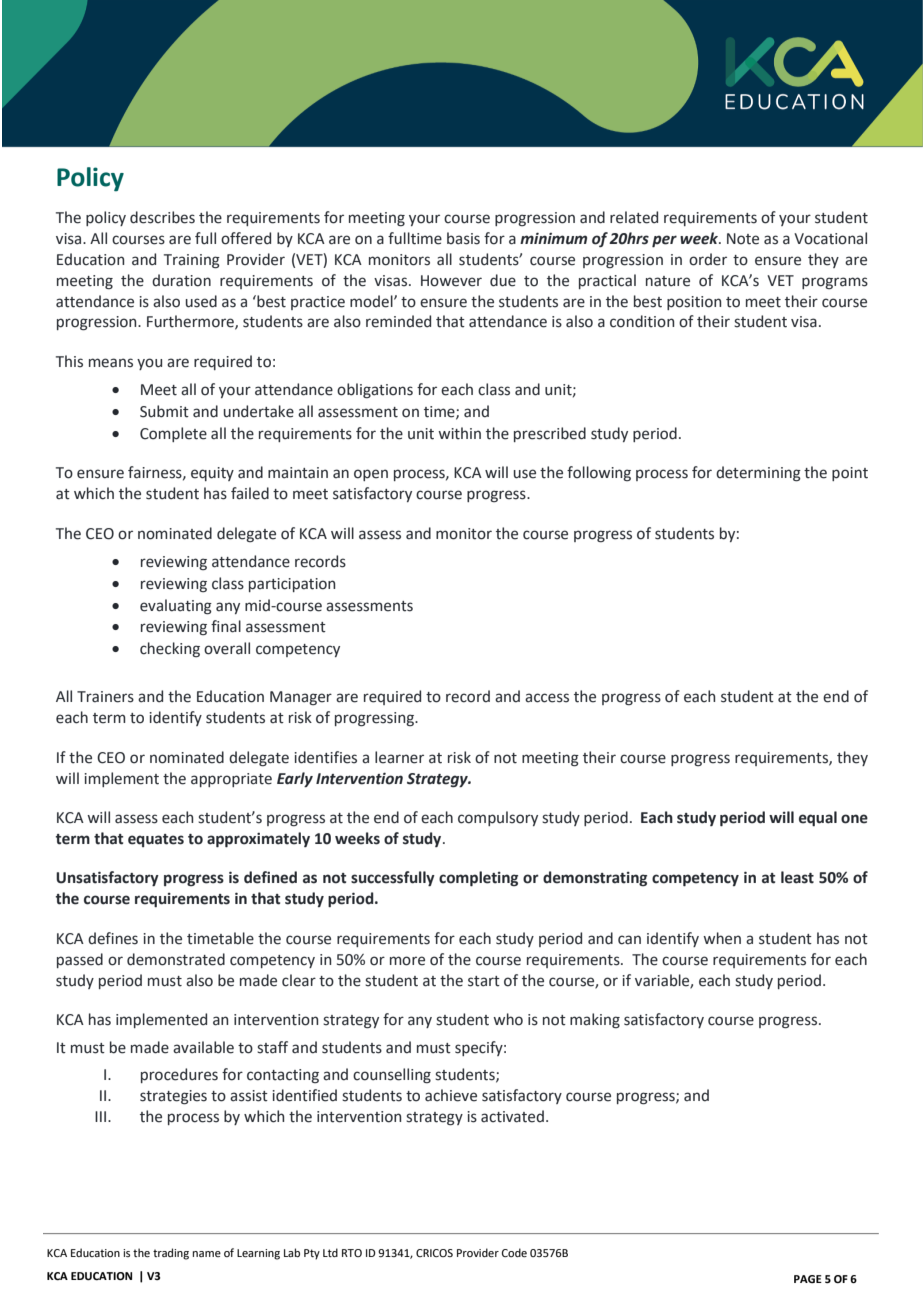 The height and width of the page is (1308, 924). I want to click on Training, so click(192, 261).
